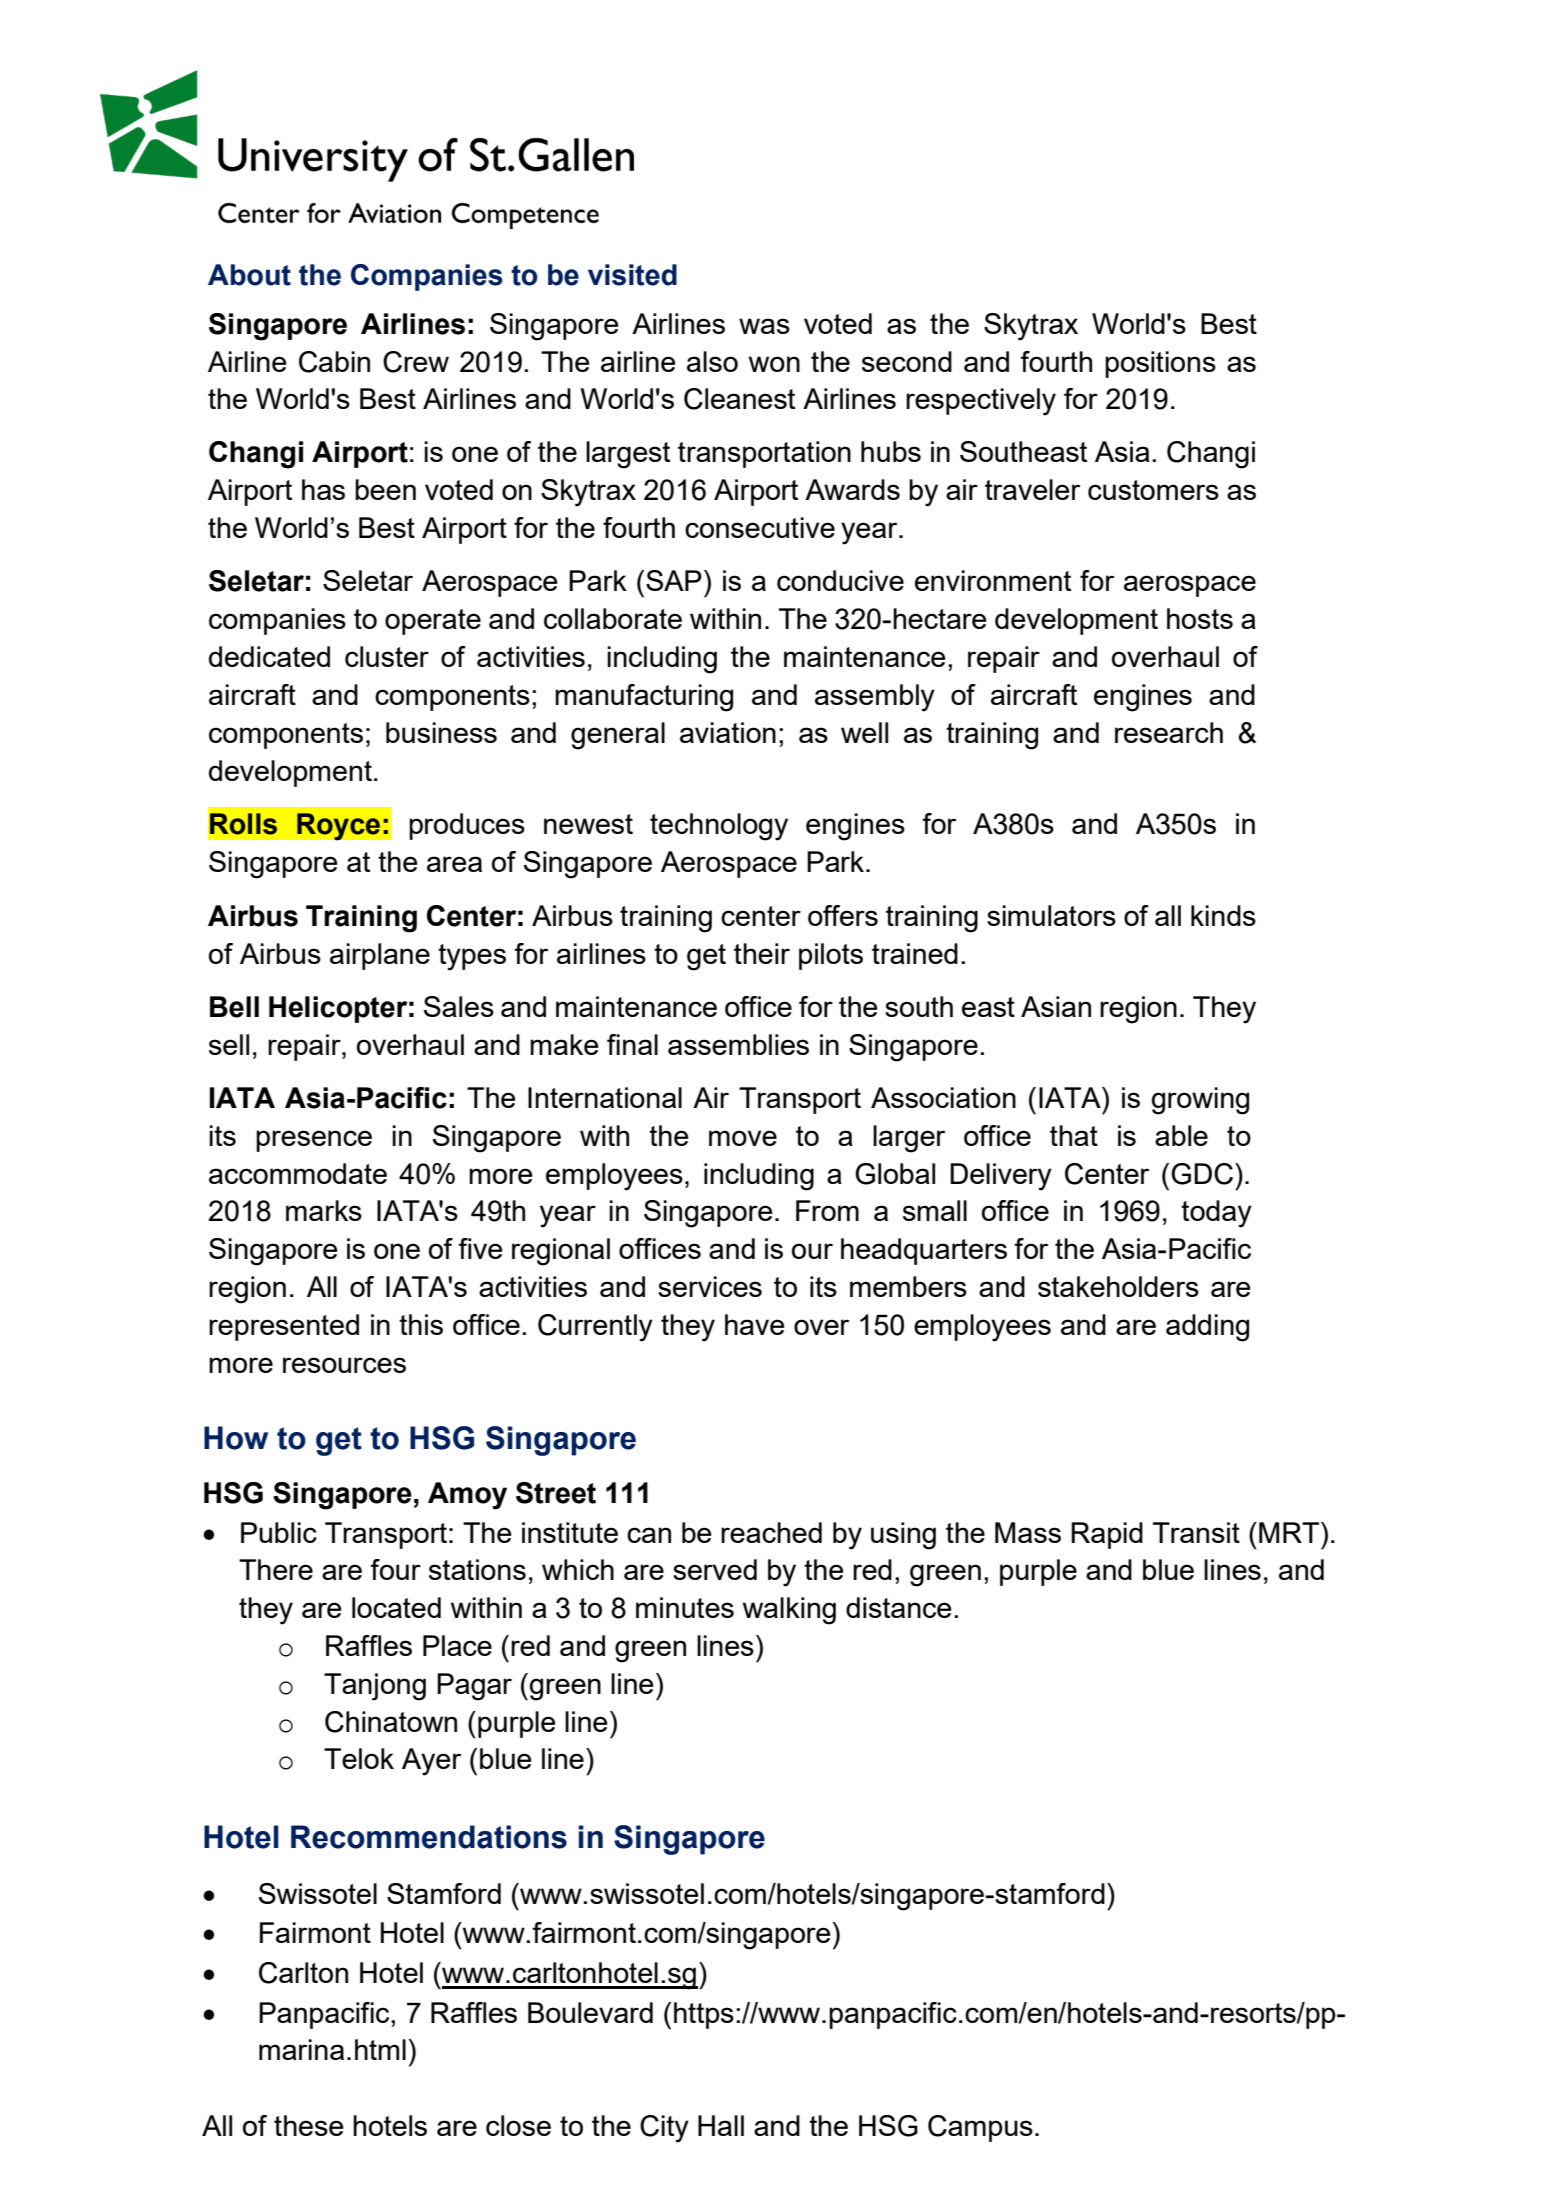  Describe the element at coordinates (721, 2125) in the screenshot. I see `Hall` at that location.
